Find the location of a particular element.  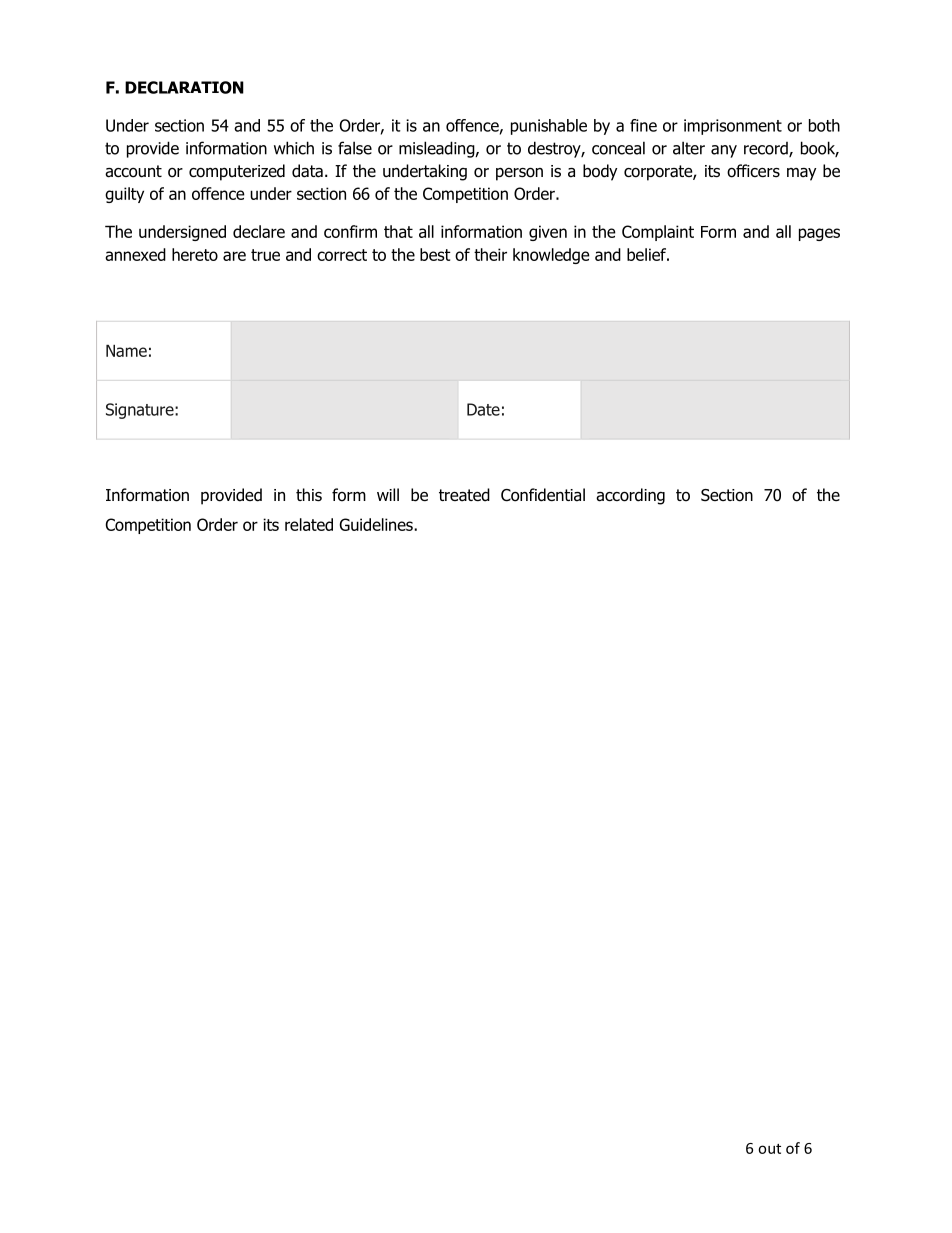

according is located at coordinates (630, 496).
